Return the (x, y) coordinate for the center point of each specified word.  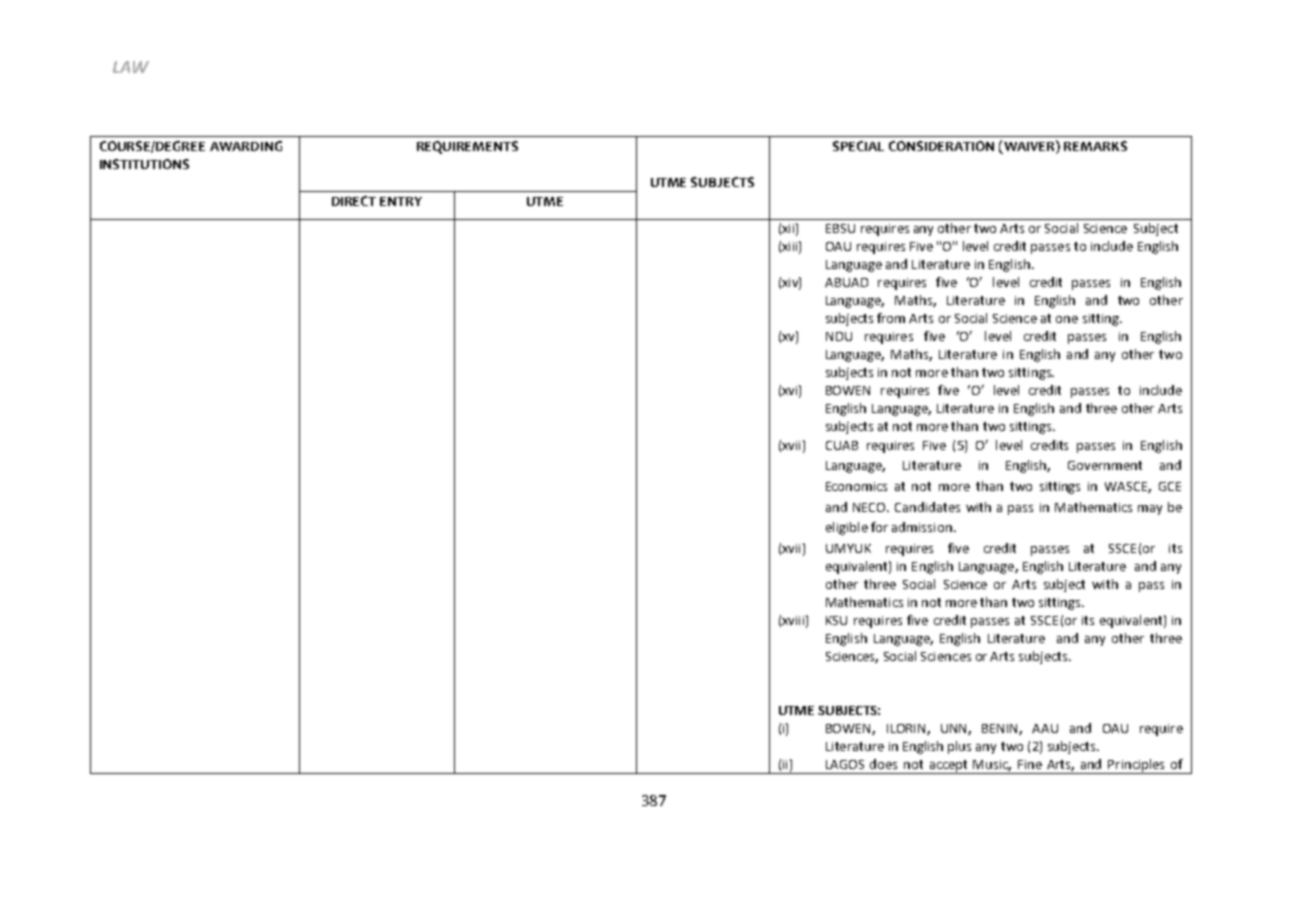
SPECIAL (858, 146)
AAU (1045, 728)
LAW (131, 67)
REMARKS (1095, 146)
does (883, 764)
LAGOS (845, 764)
